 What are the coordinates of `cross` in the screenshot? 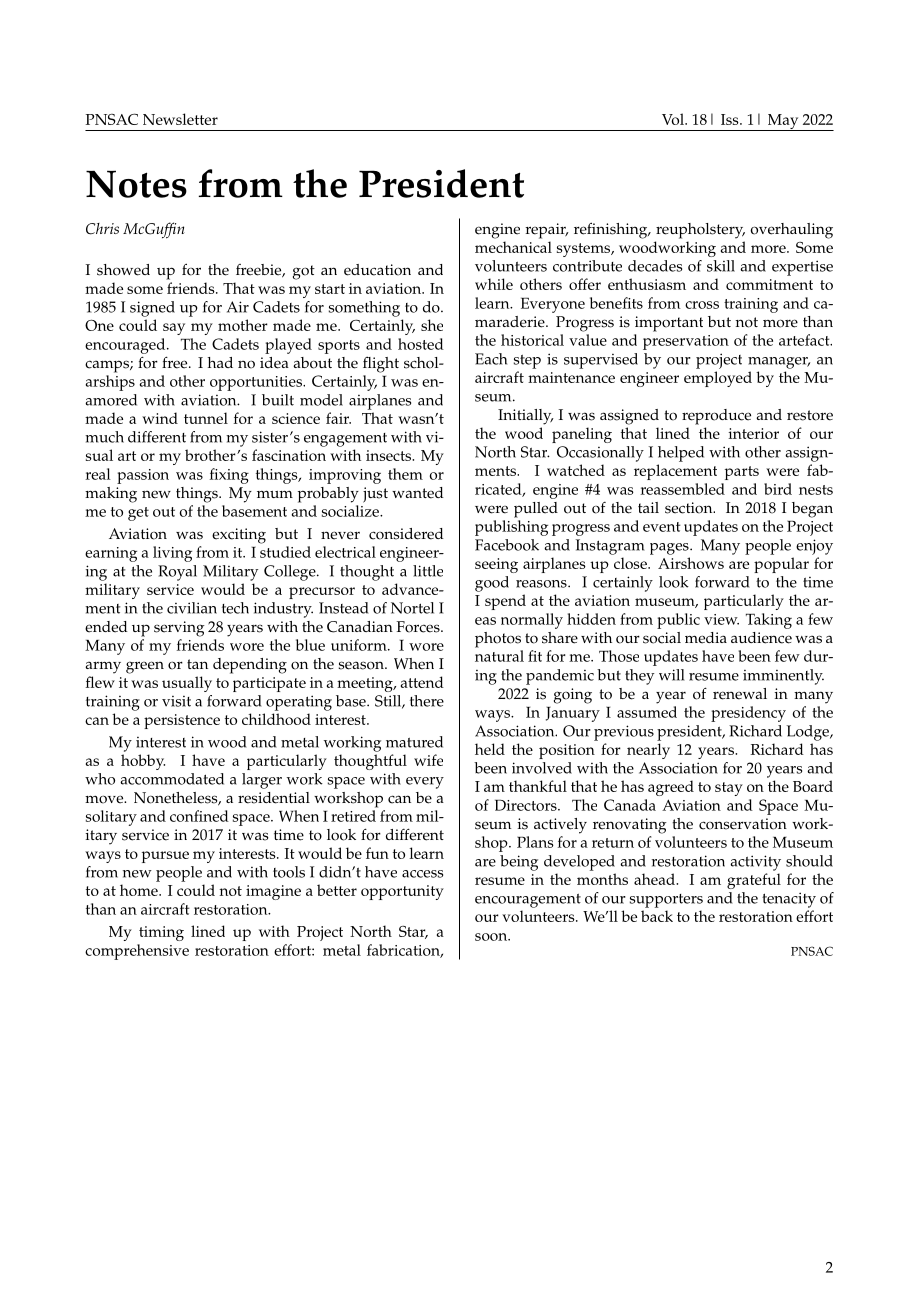 It's located at (702, 305).
